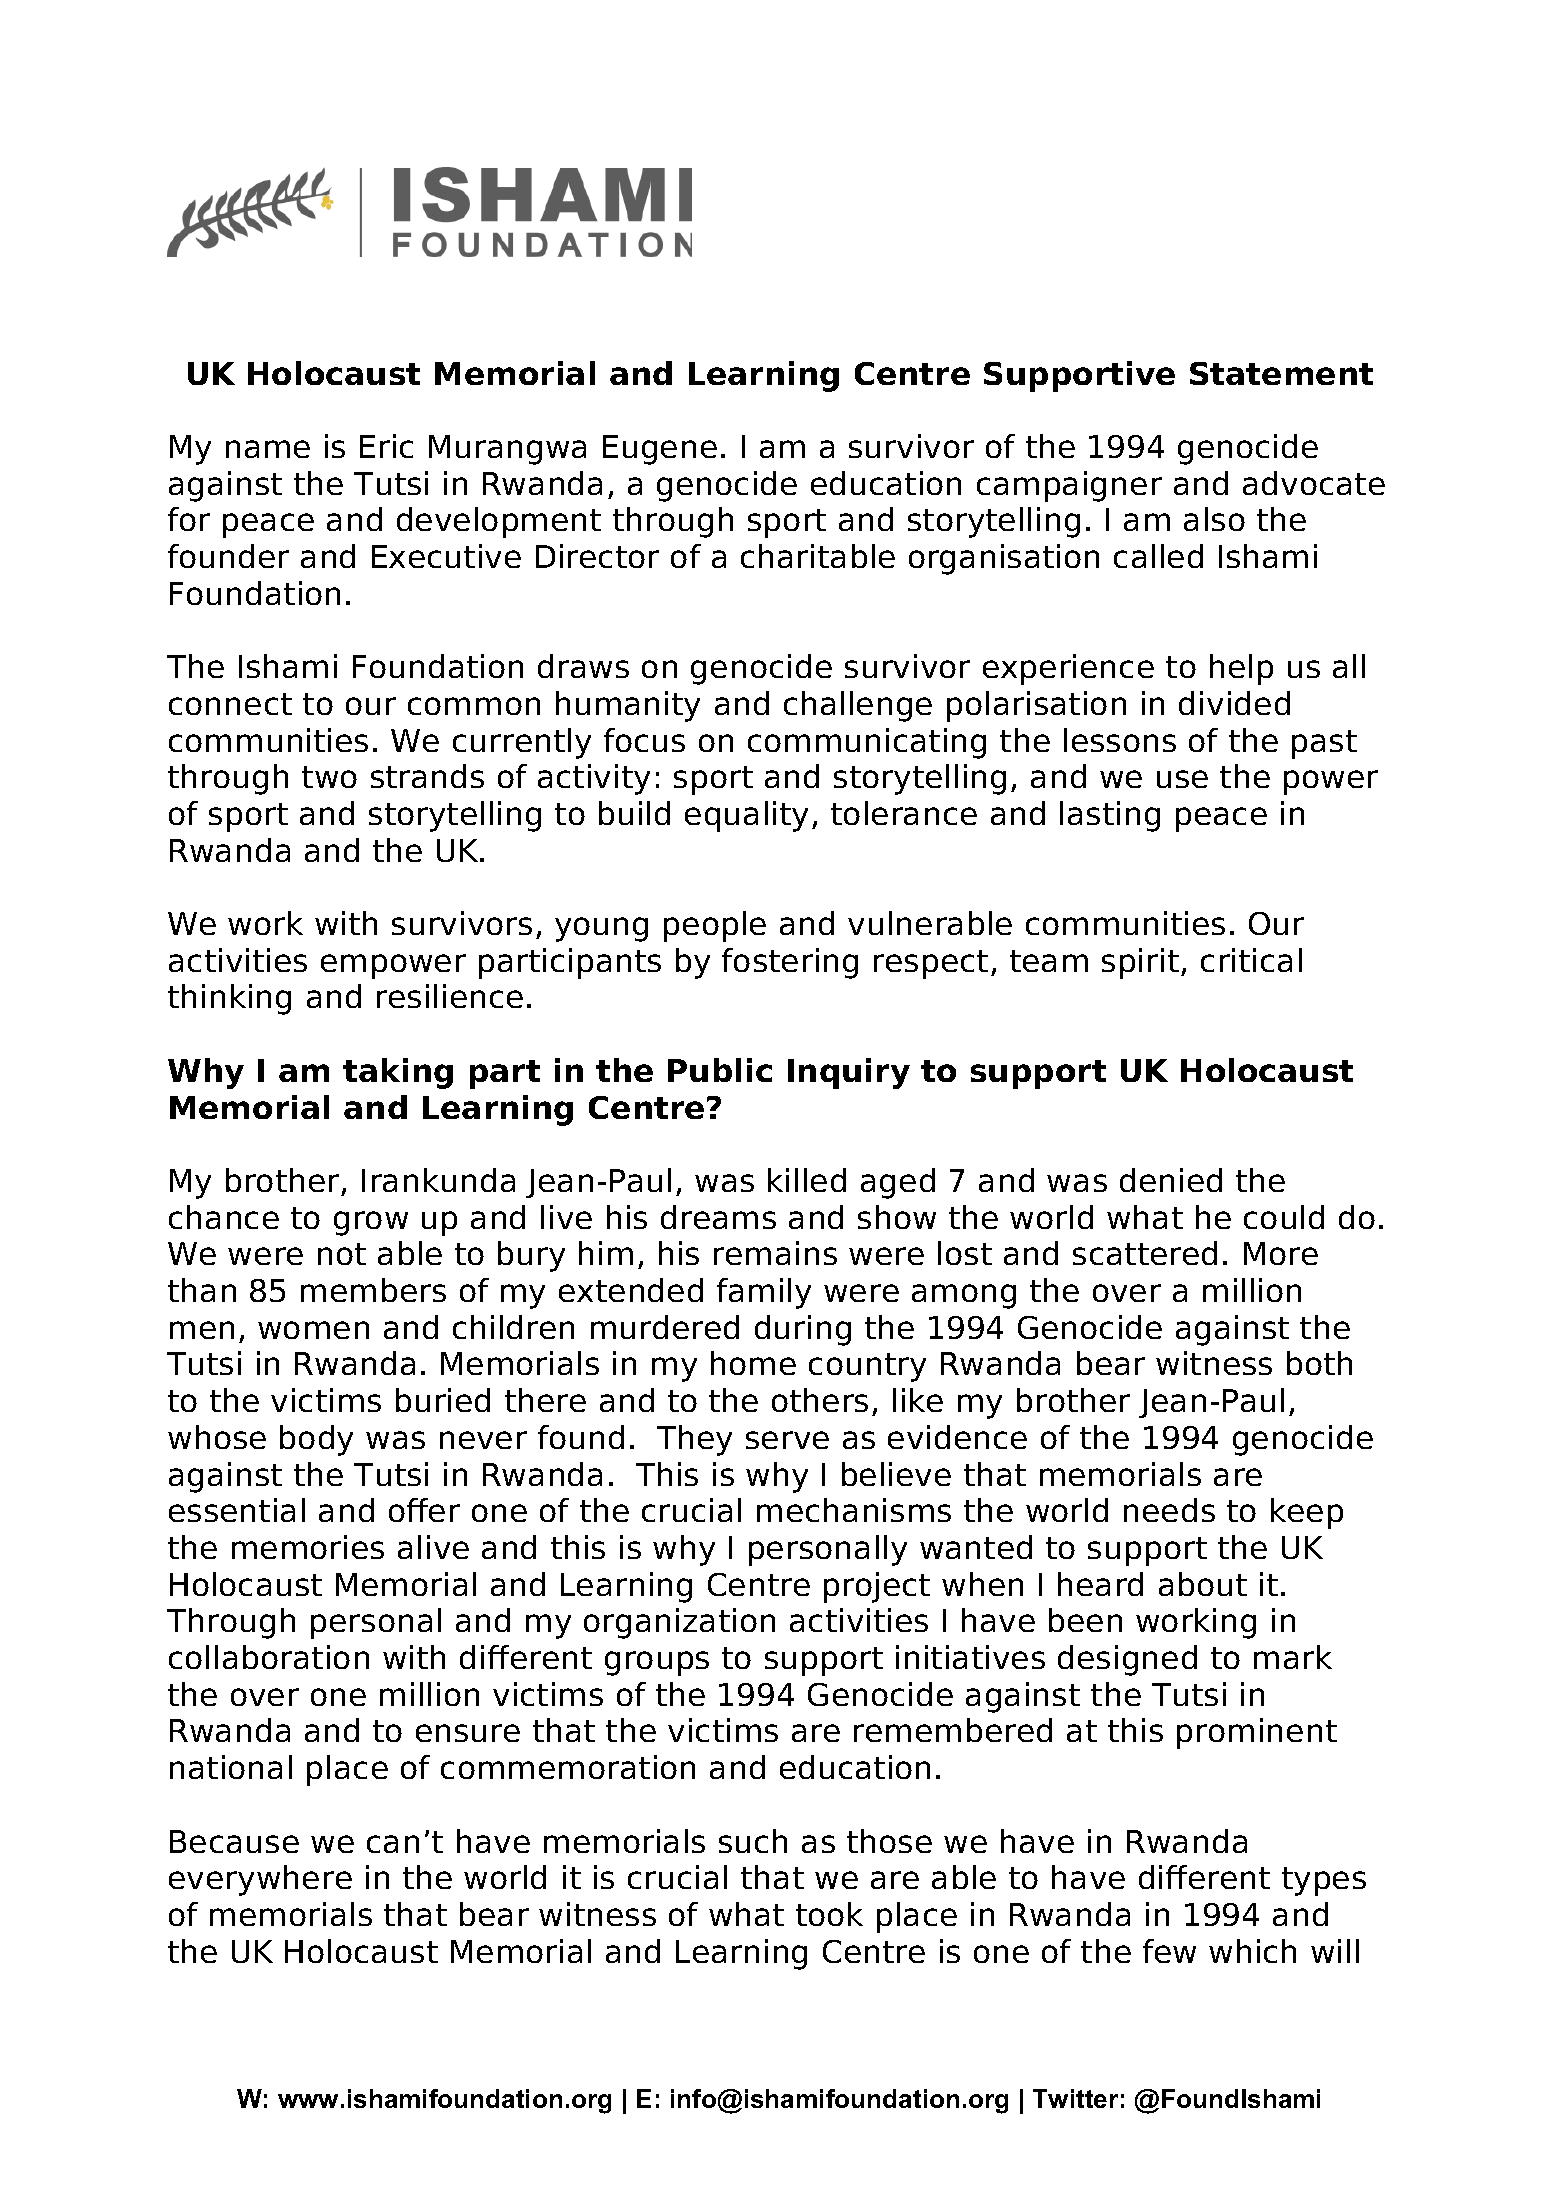  What do you see at coordinates (1251, 960) in the screenshot?
I see `critical` at bounding box center [1251, 960].
